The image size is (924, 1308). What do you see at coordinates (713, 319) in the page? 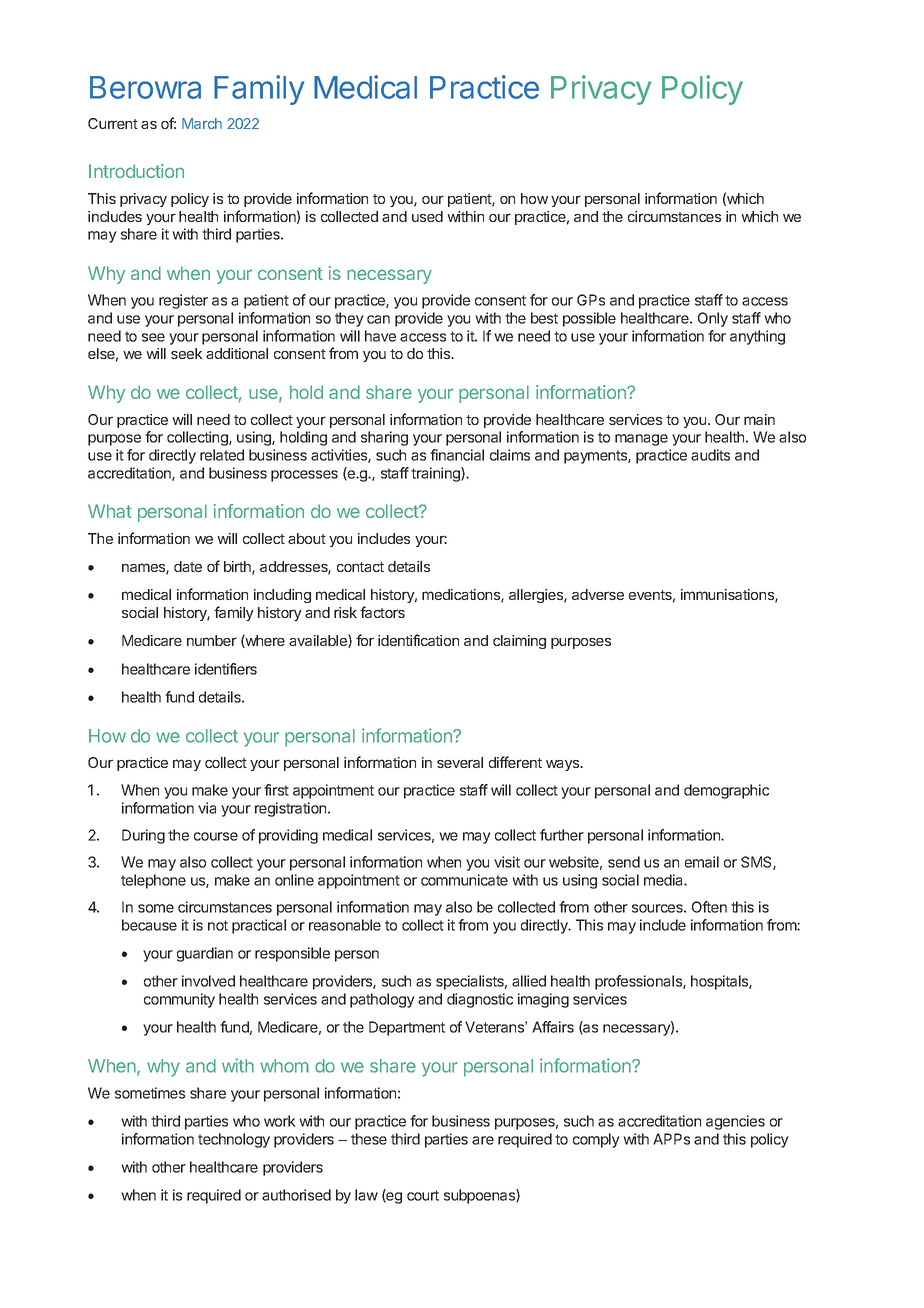
I see `Only` at bounding box center [713, 319].
